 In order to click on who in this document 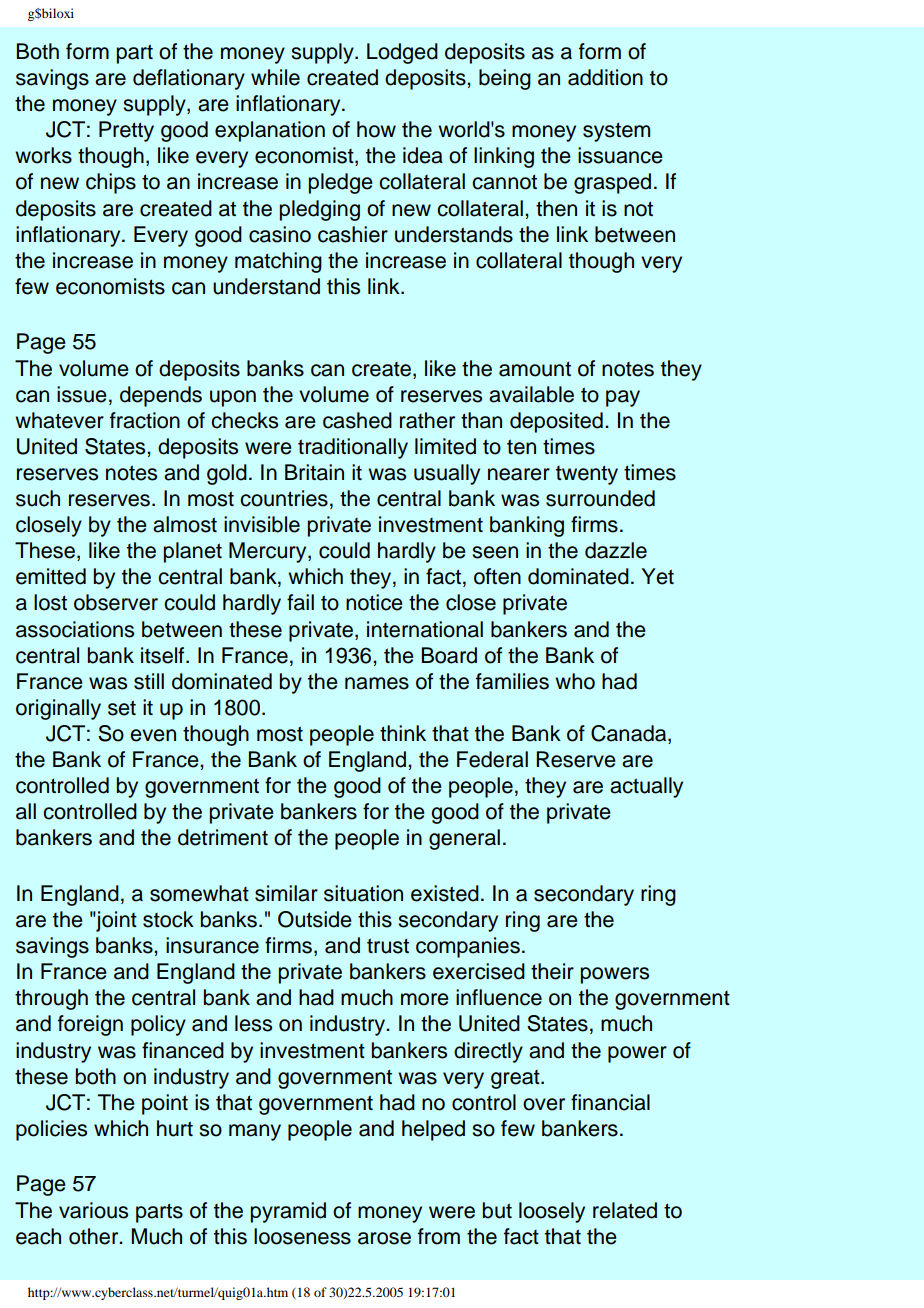, I will do `click(575, 681)`.
